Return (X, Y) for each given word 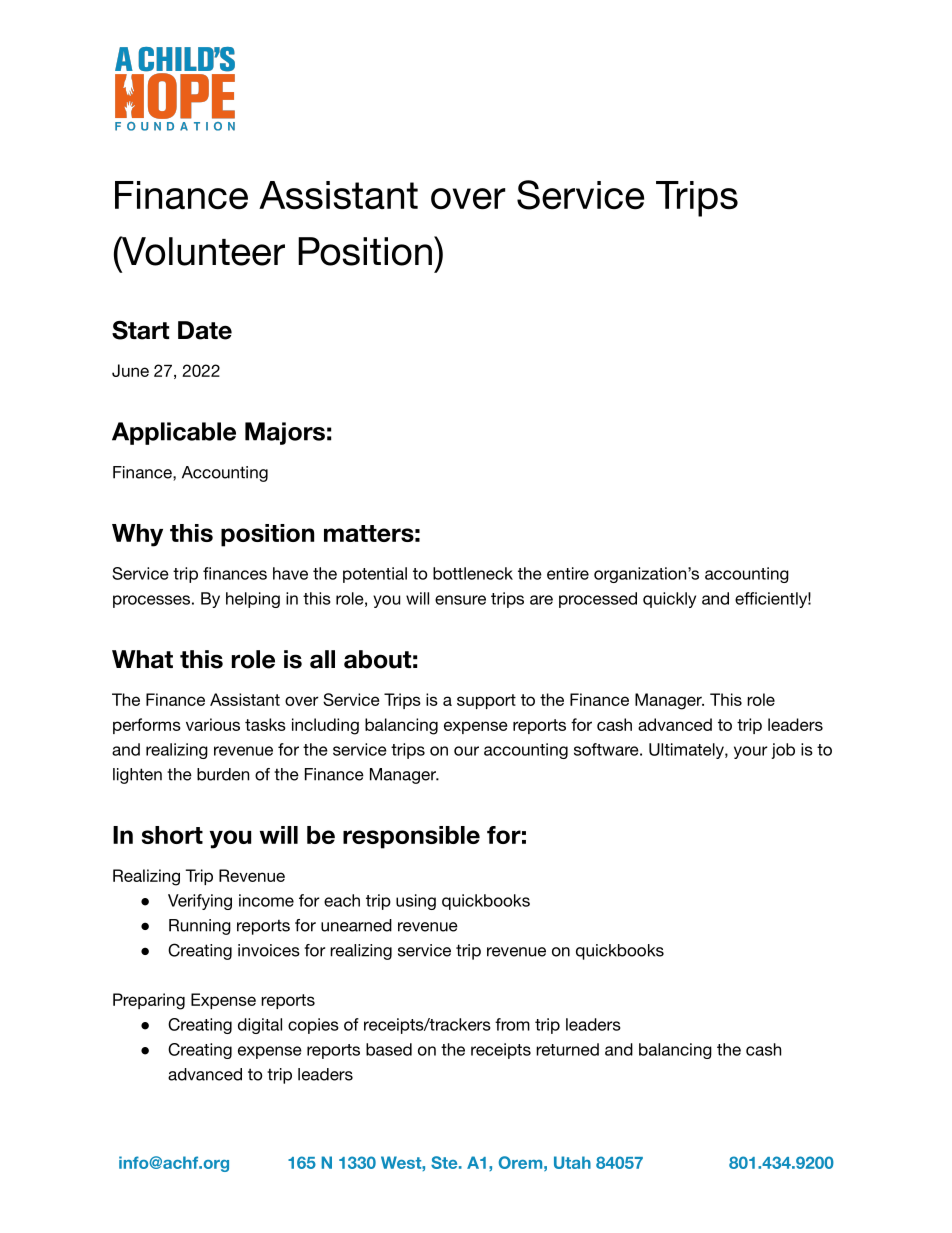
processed (598, 600)
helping (253, 600)
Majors (285, 433)
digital (260, 1026)
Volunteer (202, 251)
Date (205, 330)
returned (567, 1049)
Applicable (174, 433)
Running (200, 927)
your (751, 752)
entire (568, 573)
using (416, 902)
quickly (669, 600)
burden (223, 774)
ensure (460, 600)
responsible (411, 837)
